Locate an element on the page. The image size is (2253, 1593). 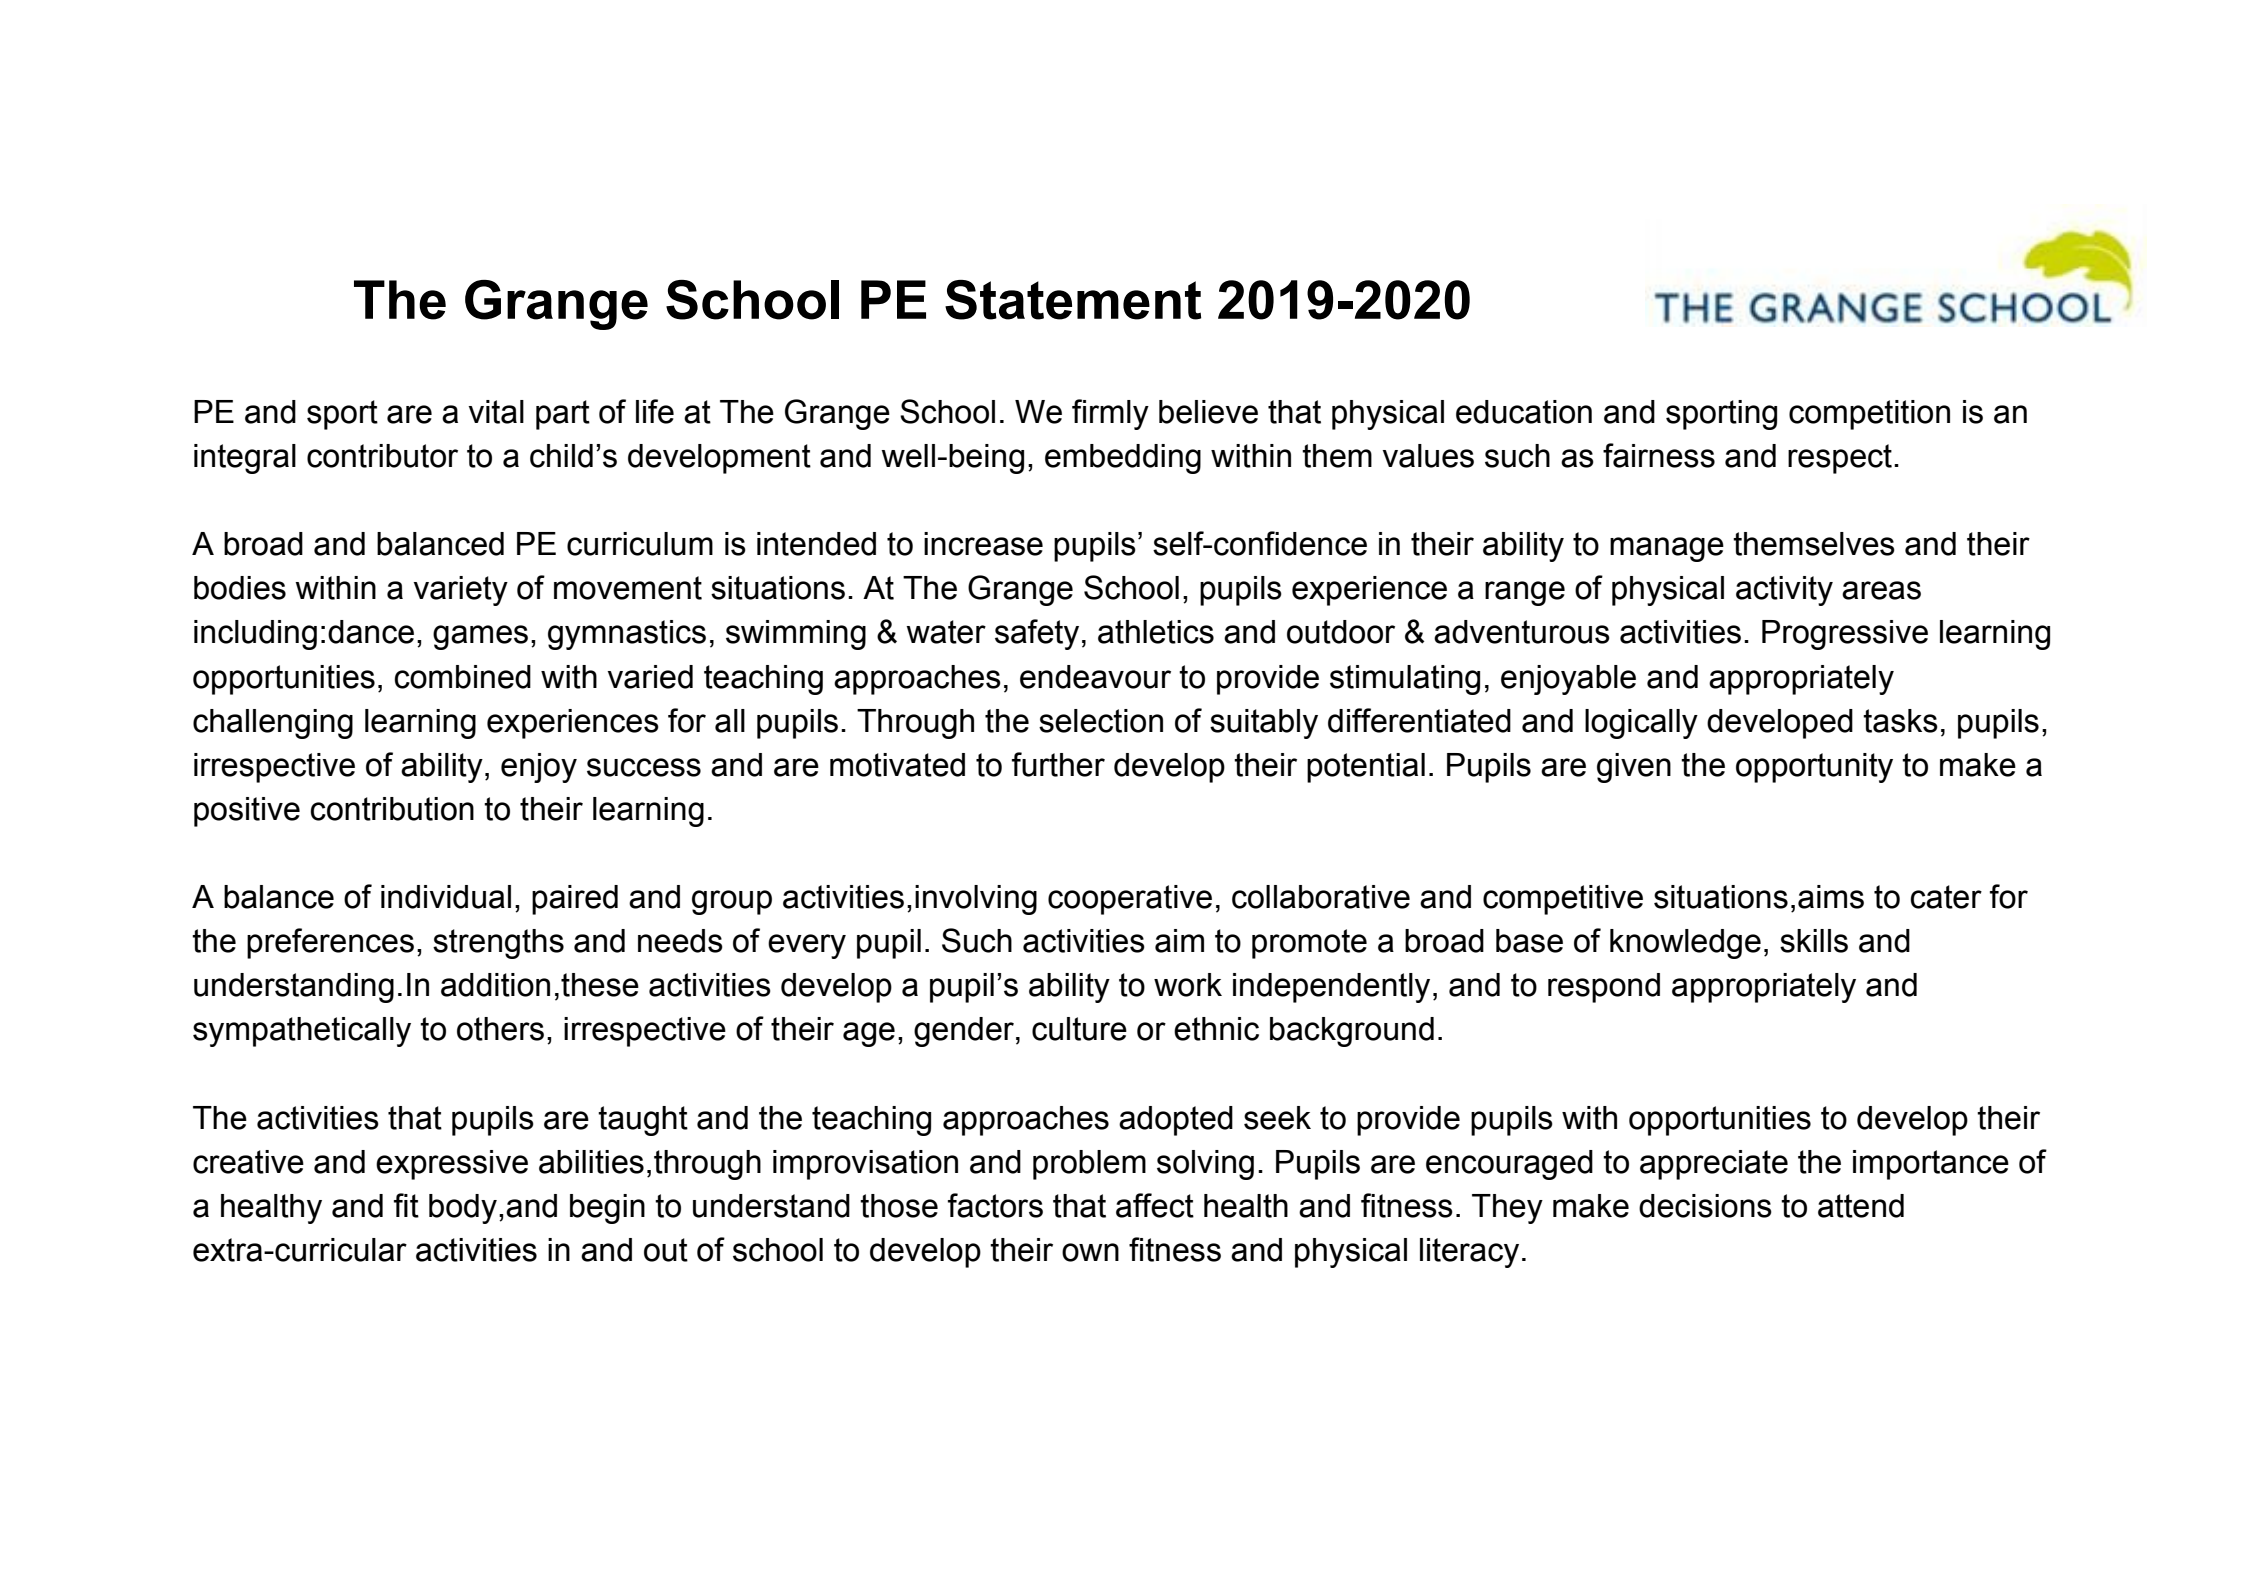
contribution is located at coordinates (392, 809).
